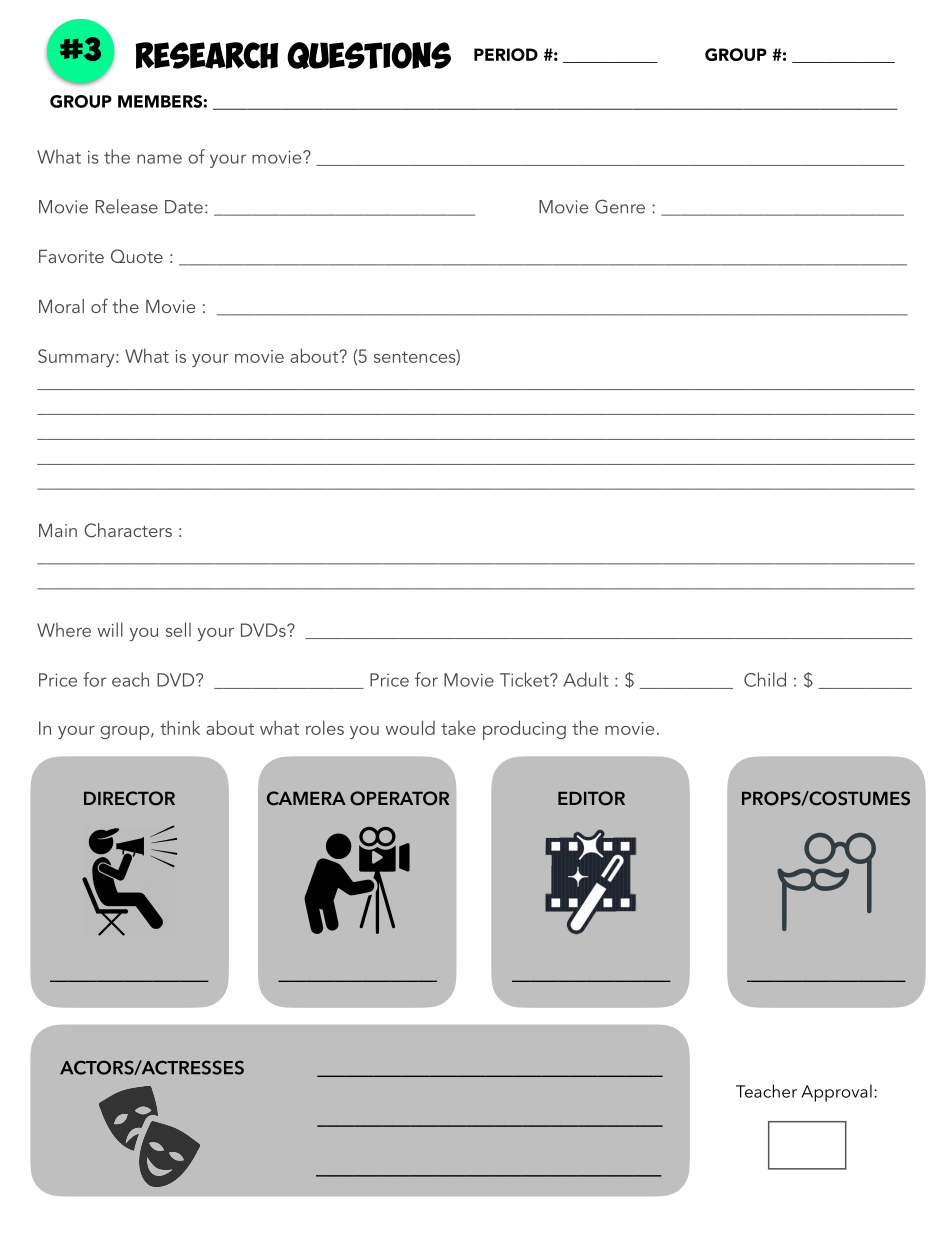 The width and height of the screenshot is (952, 1233). I want to click on Approval, so click(836, 1093).
